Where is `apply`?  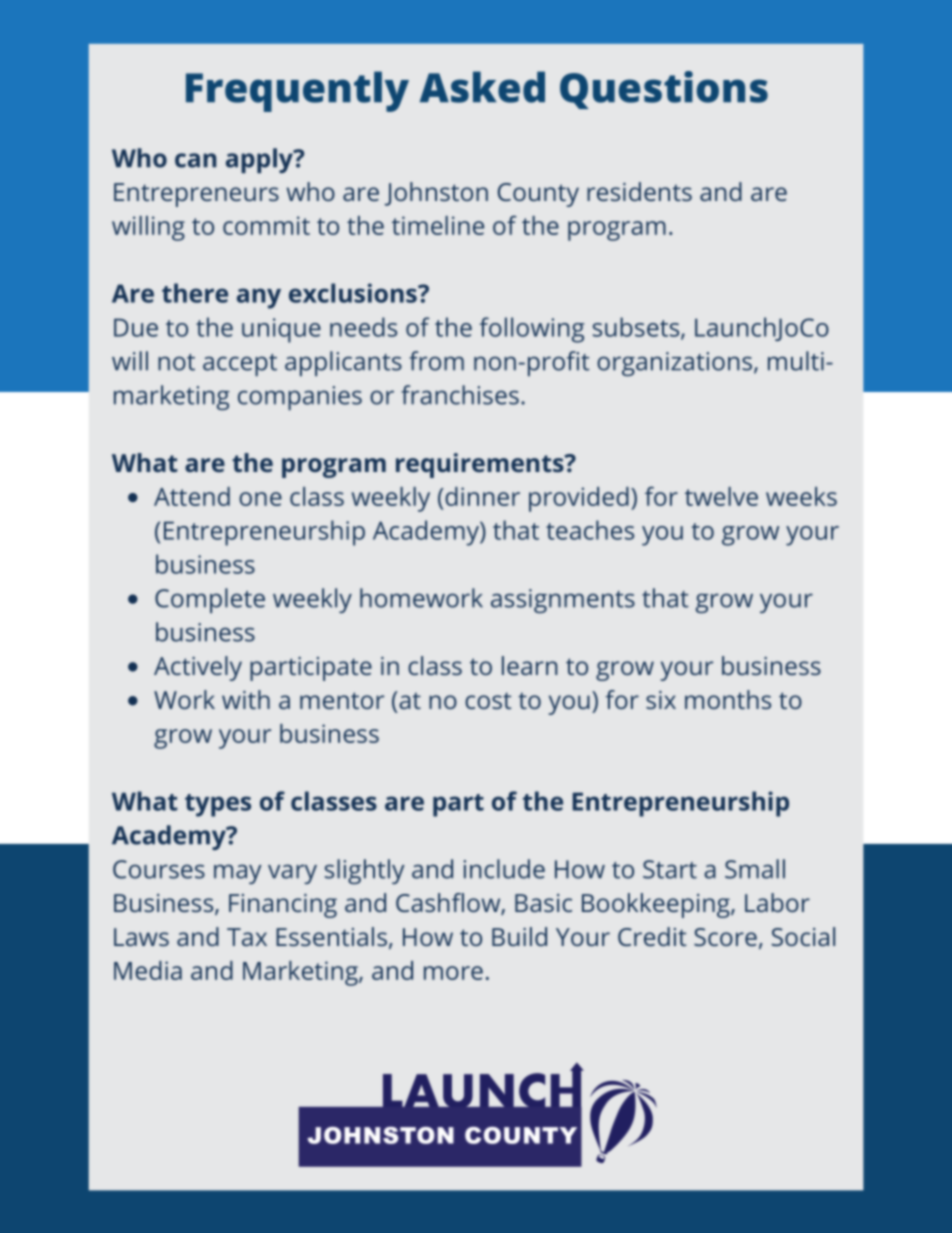 apply is located at coordinates (260, 160).
